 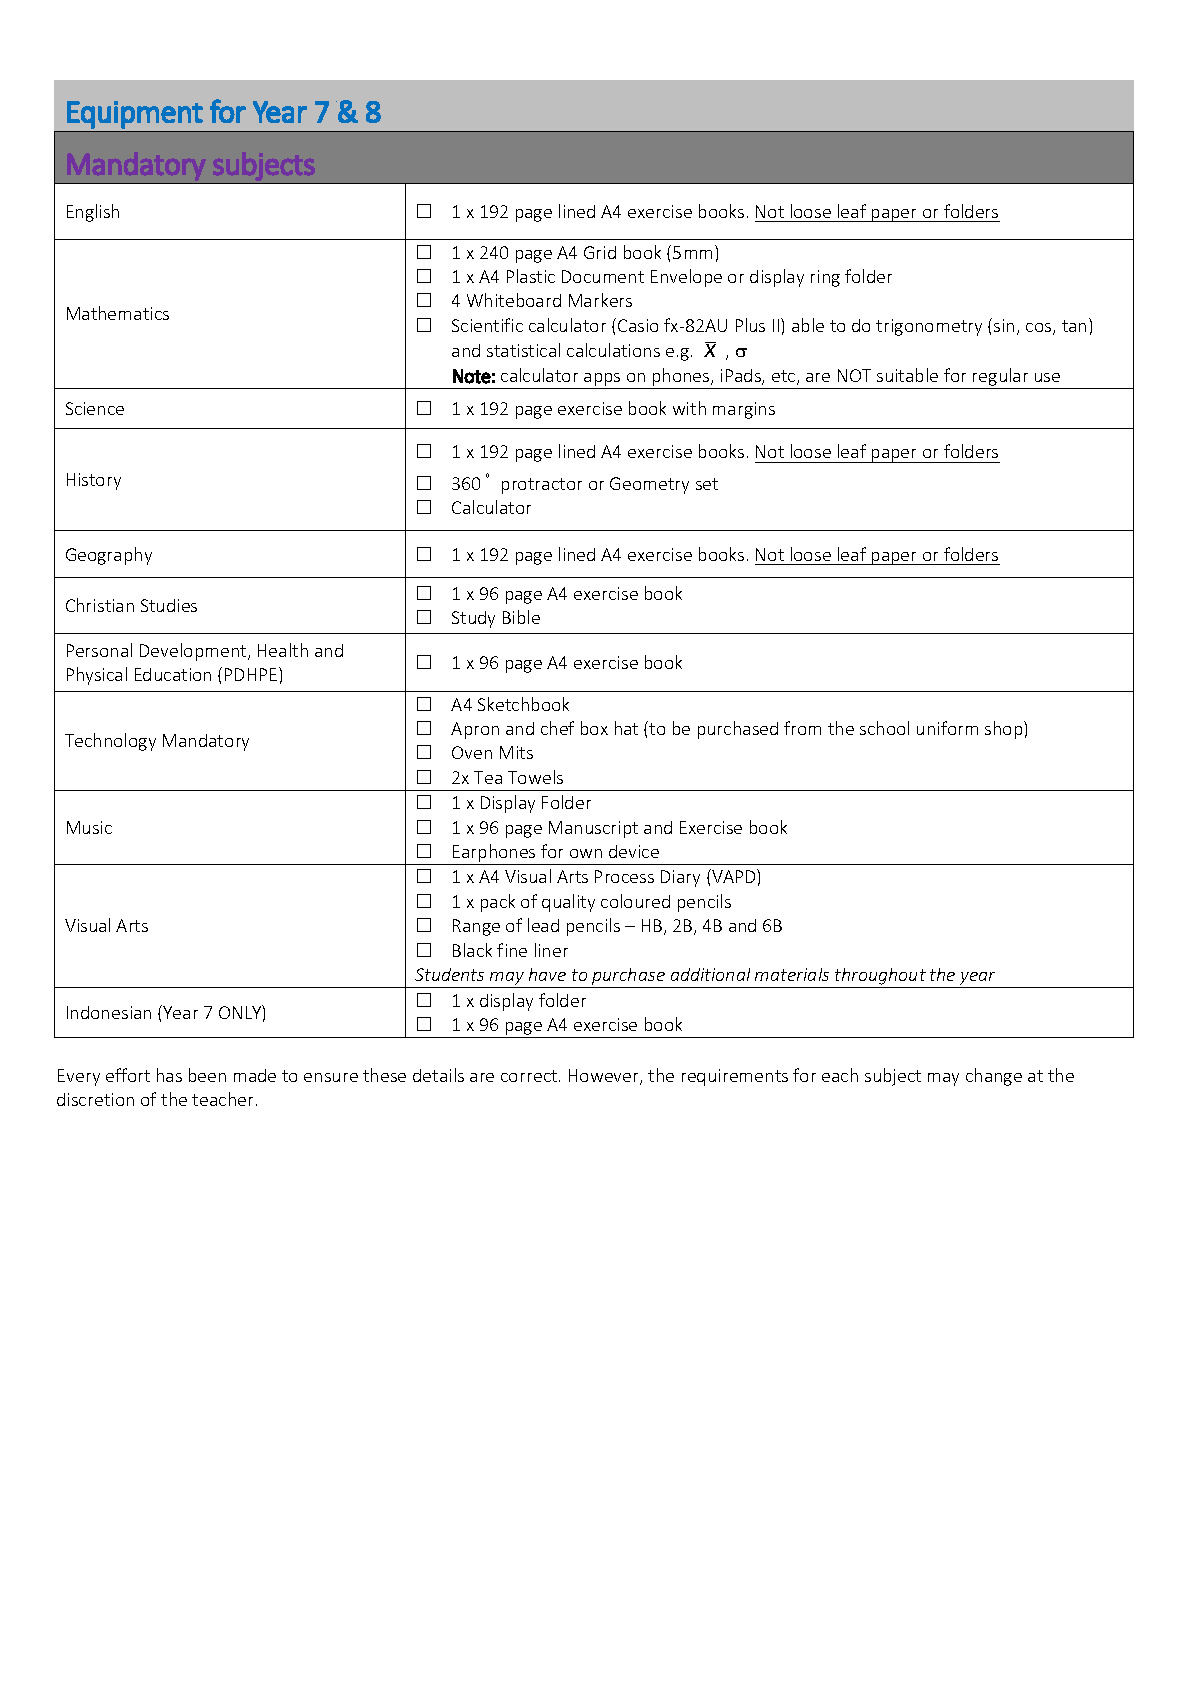 I want to click on correct, so click(x=530, y=1076).
